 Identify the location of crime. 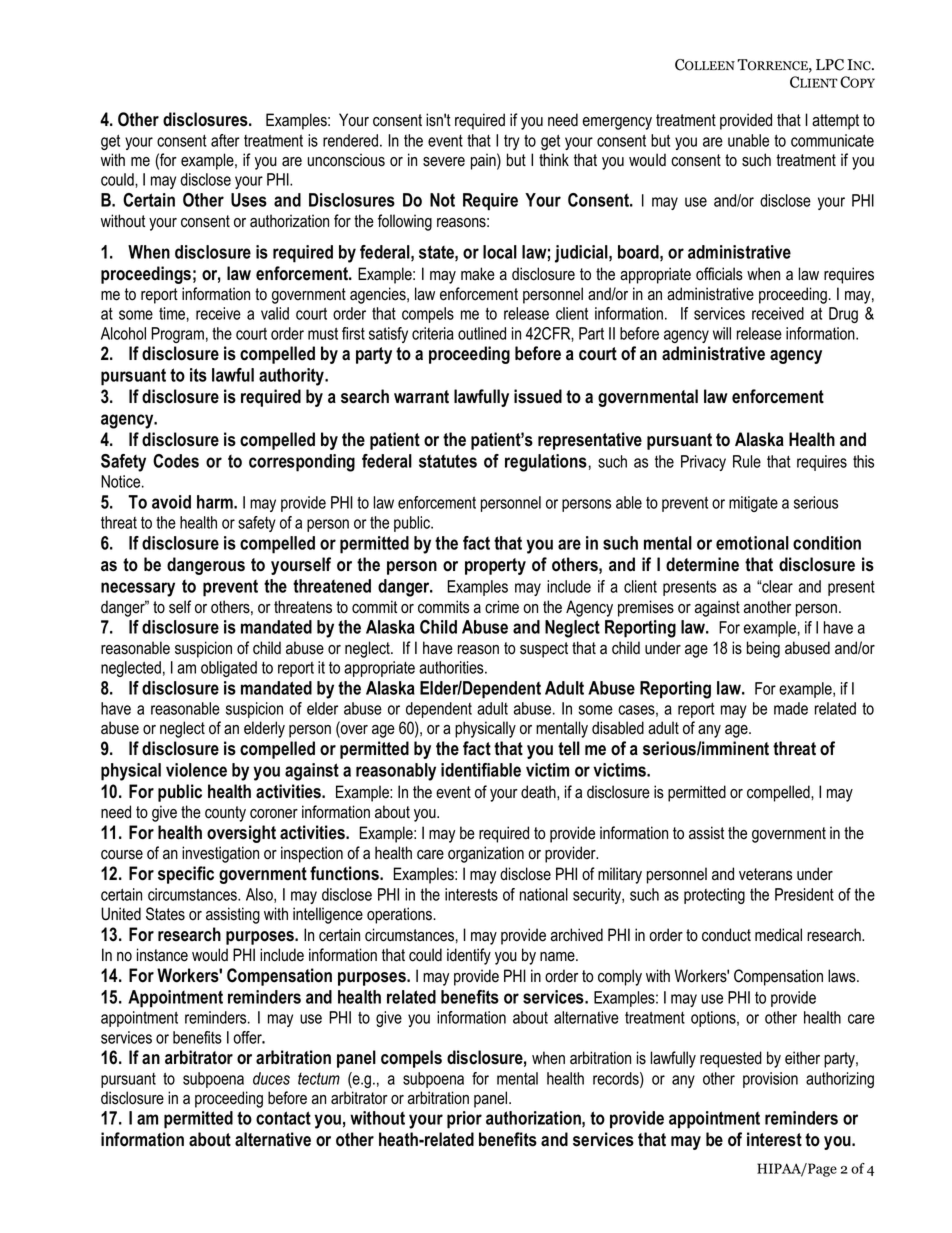
(502, 607).
